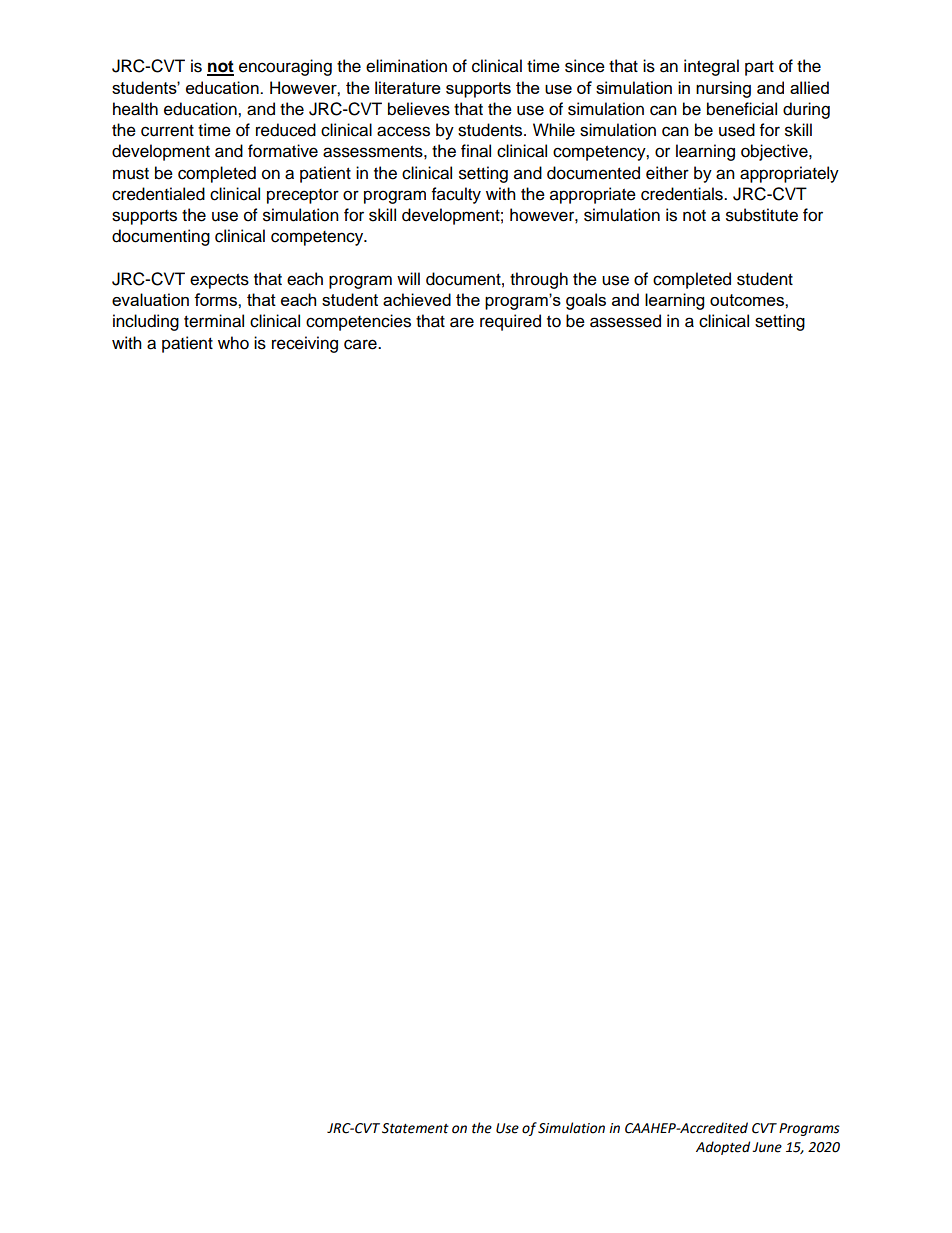 The image size is (952, 1233). Describe the element at coordinates (415, 1128) in the screenshot. I see `Statement` at that location.
